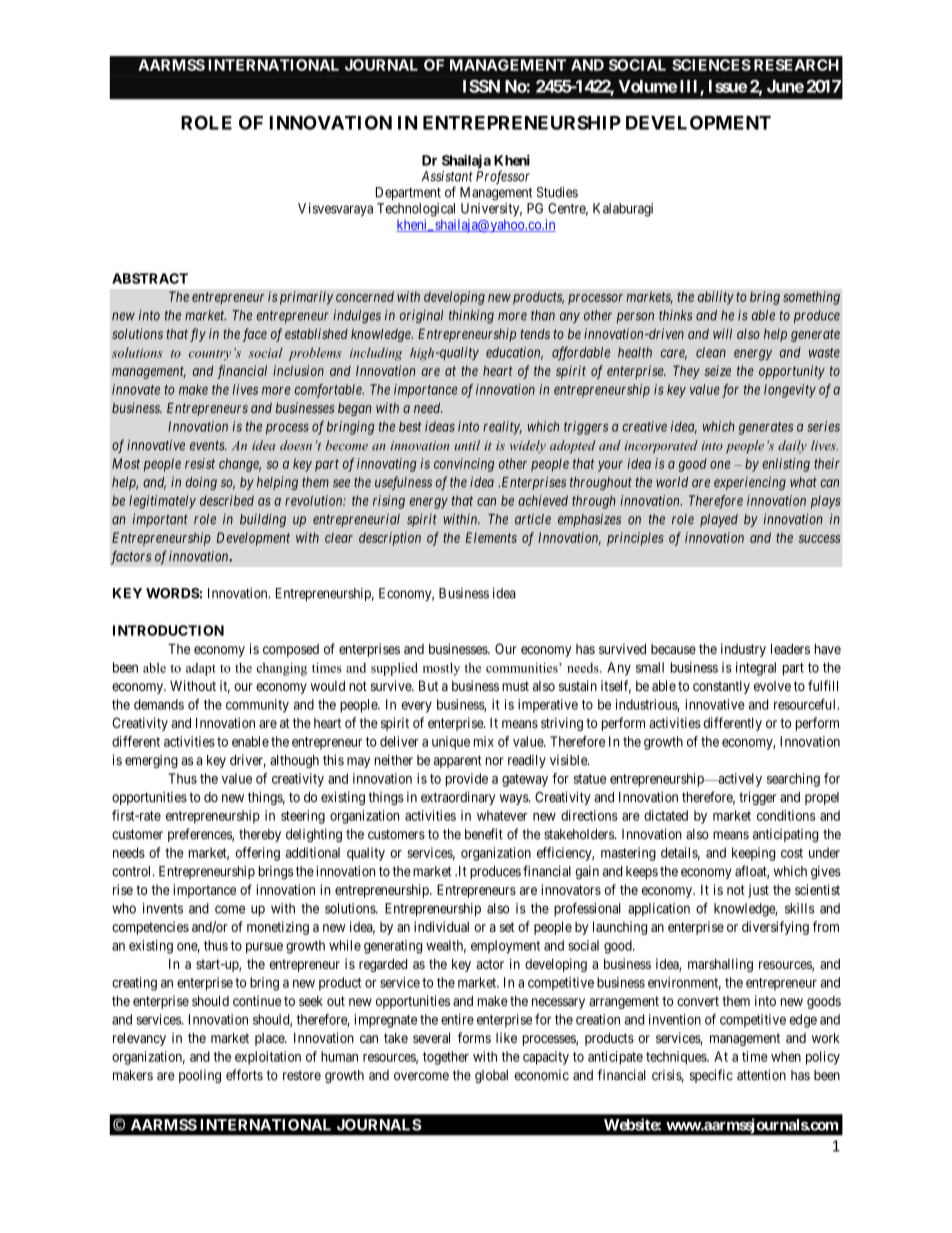 This screenshot has width=952, height=1233. I want to click on played, so click(719, 520).
